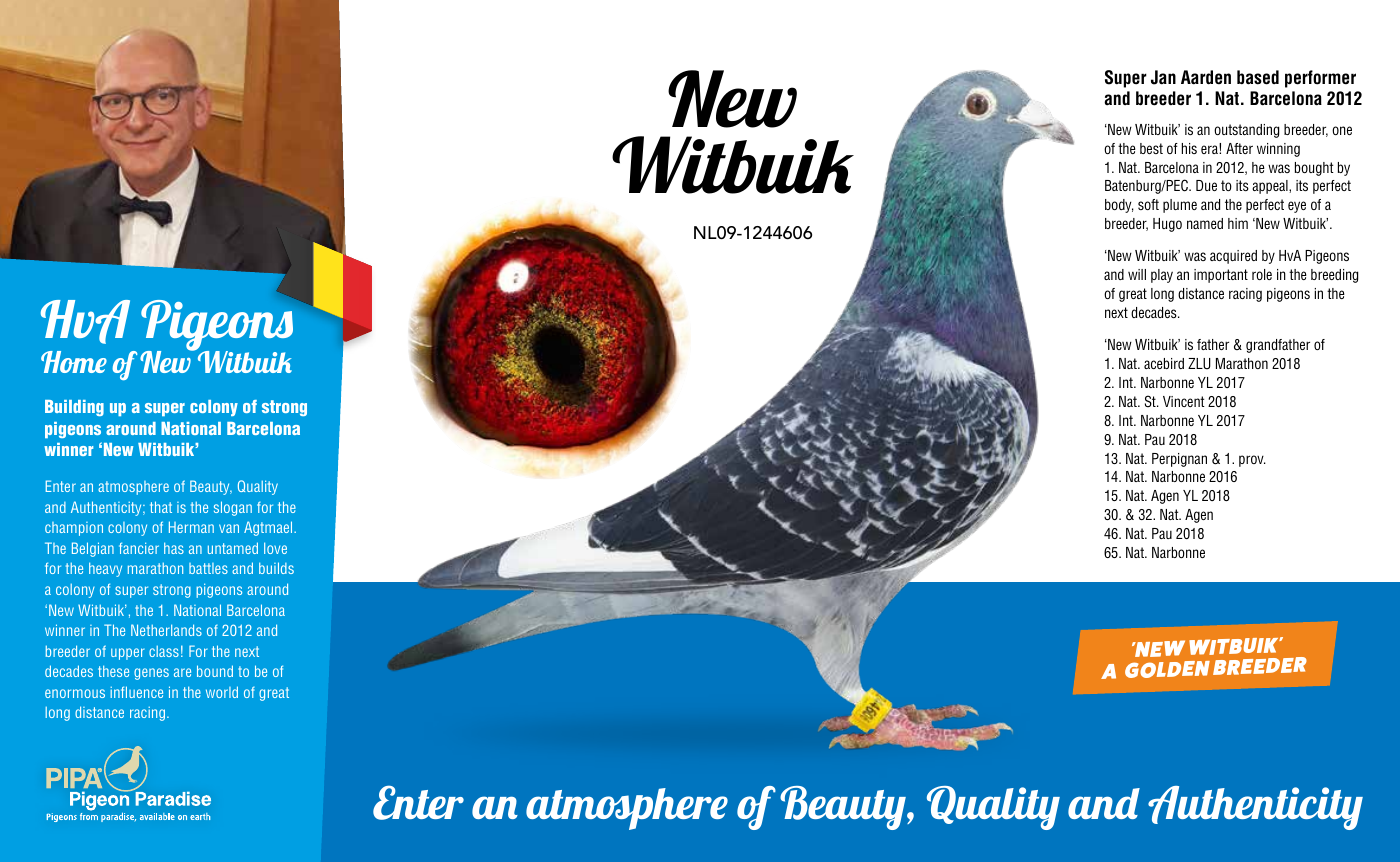  I want to click on prov, so click(1252, 461).
